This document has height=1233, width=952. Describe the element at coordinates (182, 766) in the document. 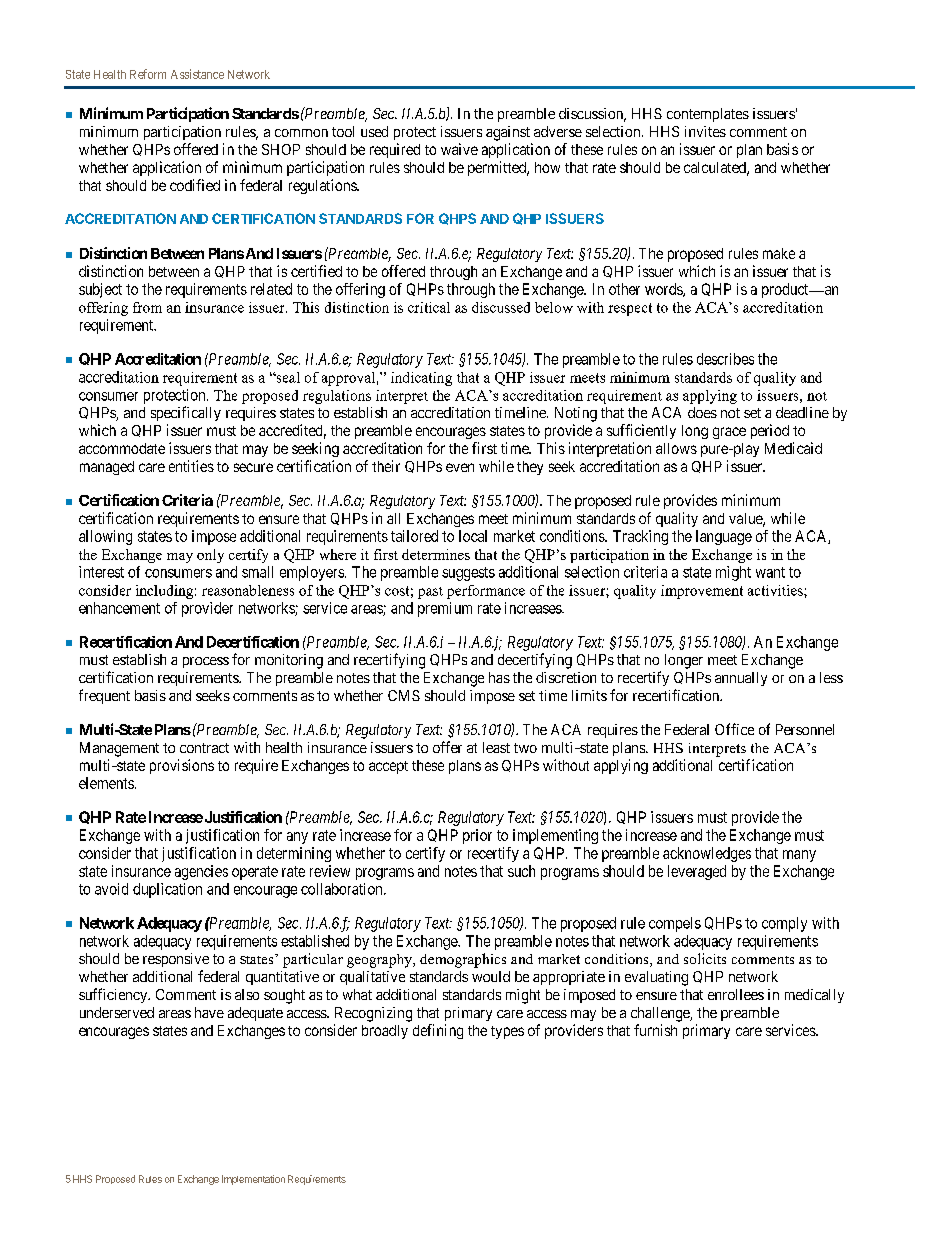

I see `provisions` at that location.
